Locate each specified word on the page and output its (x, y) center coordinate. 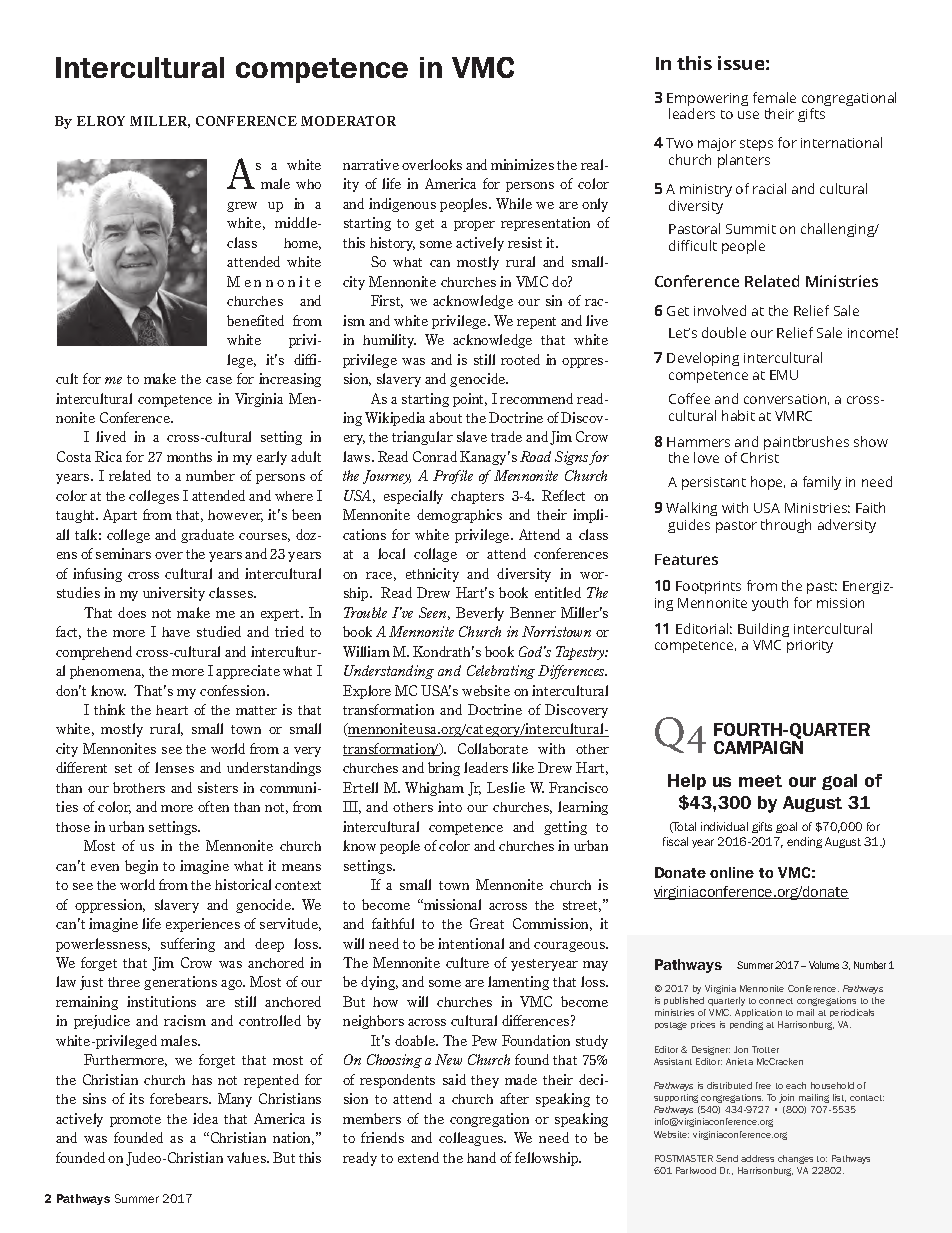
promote (135, 1121)
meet (760, 781)
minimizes (522, 164)
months (189, 457)
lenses (174, 767)
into (450, 806)
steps (756, 145)
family (822, 483)
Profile (453, 477)
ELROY (101, 121)
